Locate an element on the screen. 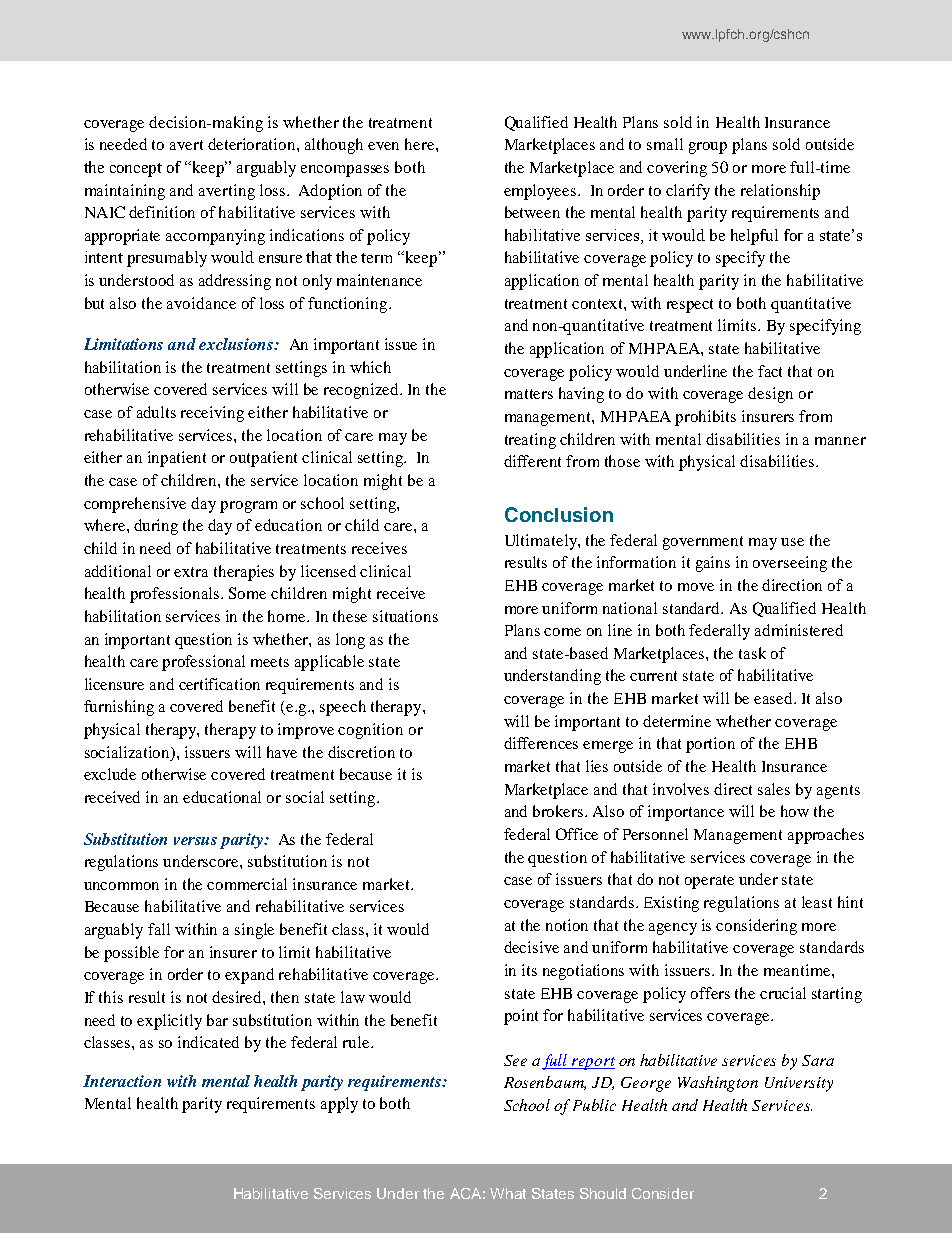 The width and height of the screenshot is (952, 1233). concept is located at coordinates (136, 170).
